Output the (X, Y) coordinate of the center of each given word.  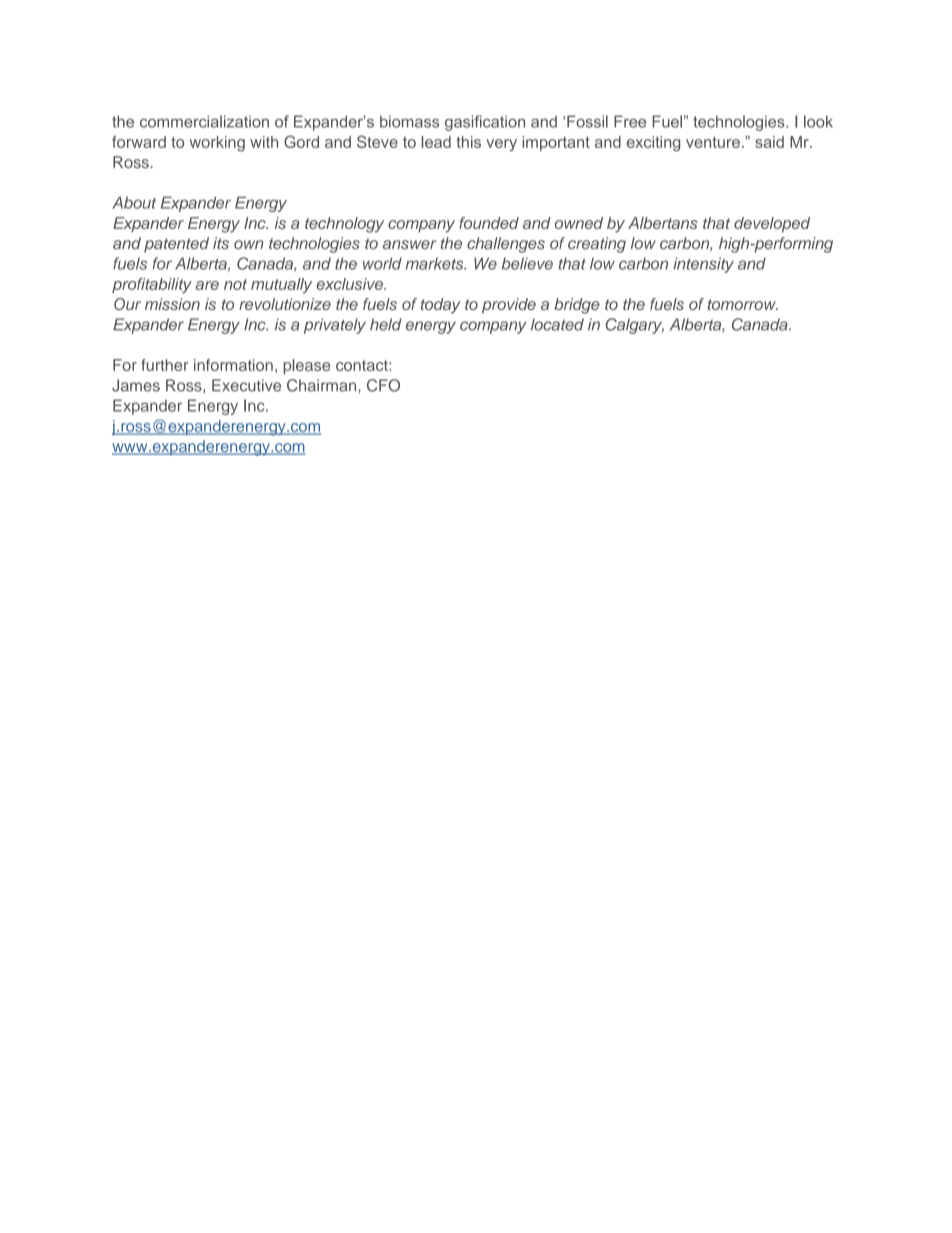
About (134, 202)
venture (713, 142)
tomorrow (742, 304)
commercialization (204, 121)
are (207, 285)
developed (772, 225)
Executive (246, 385)
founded (489, 223)
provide (509, 306)
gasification (485, 123)
